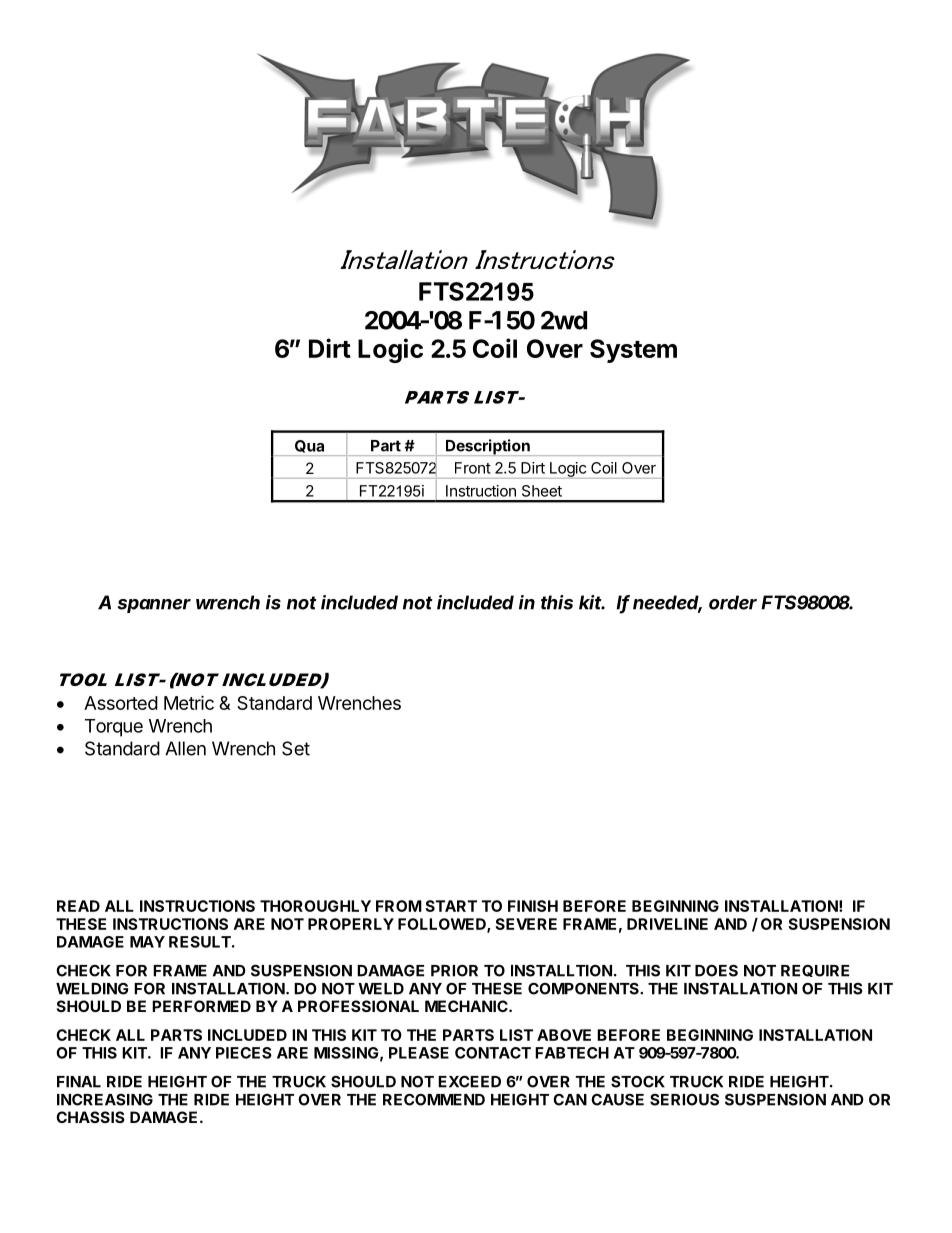 This image has width=952, height=1233. I want to click on READ, so click(78, 906).
